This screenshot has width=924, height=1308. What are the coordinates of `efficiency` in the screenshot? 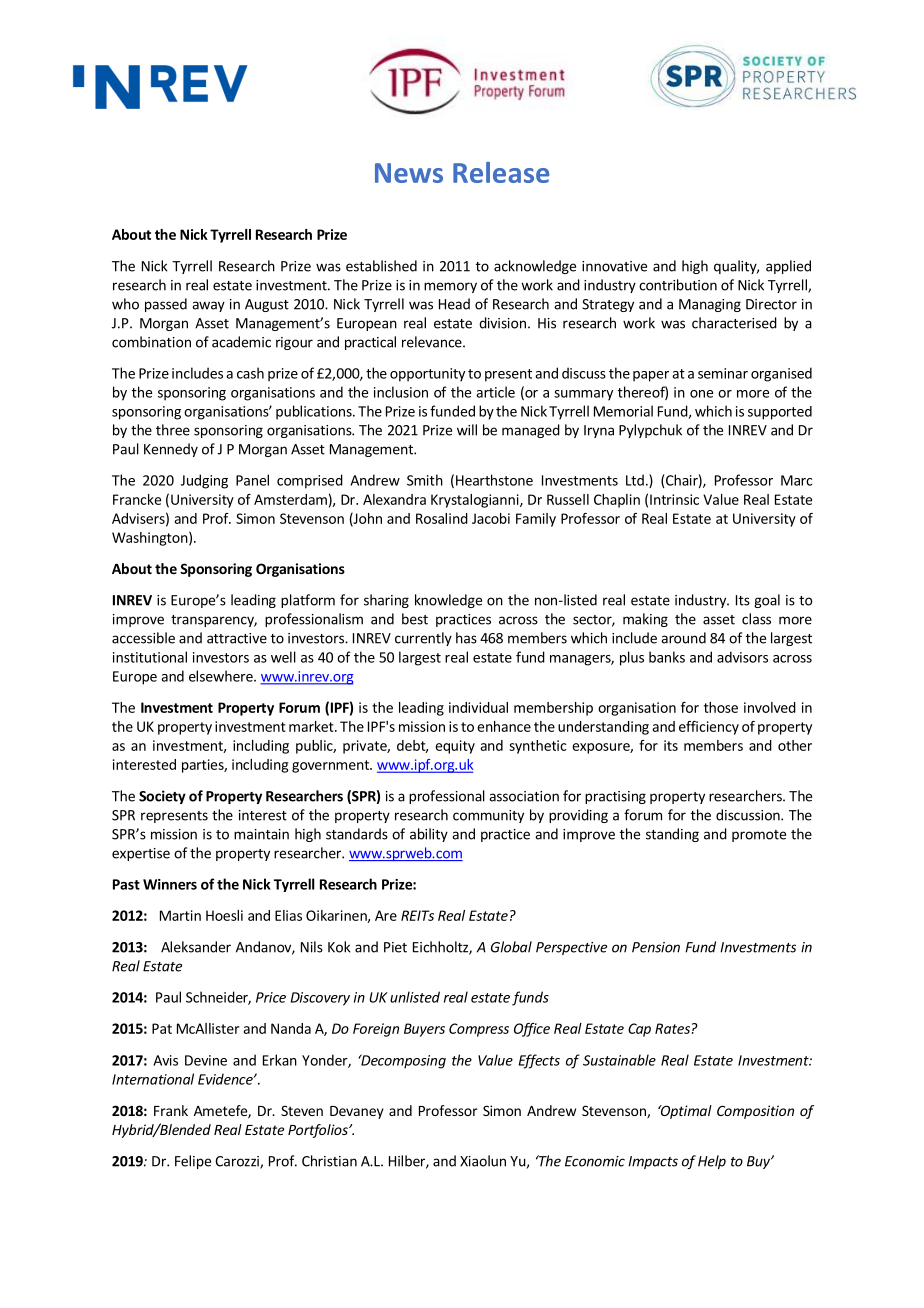 It's located at (709, 728).
